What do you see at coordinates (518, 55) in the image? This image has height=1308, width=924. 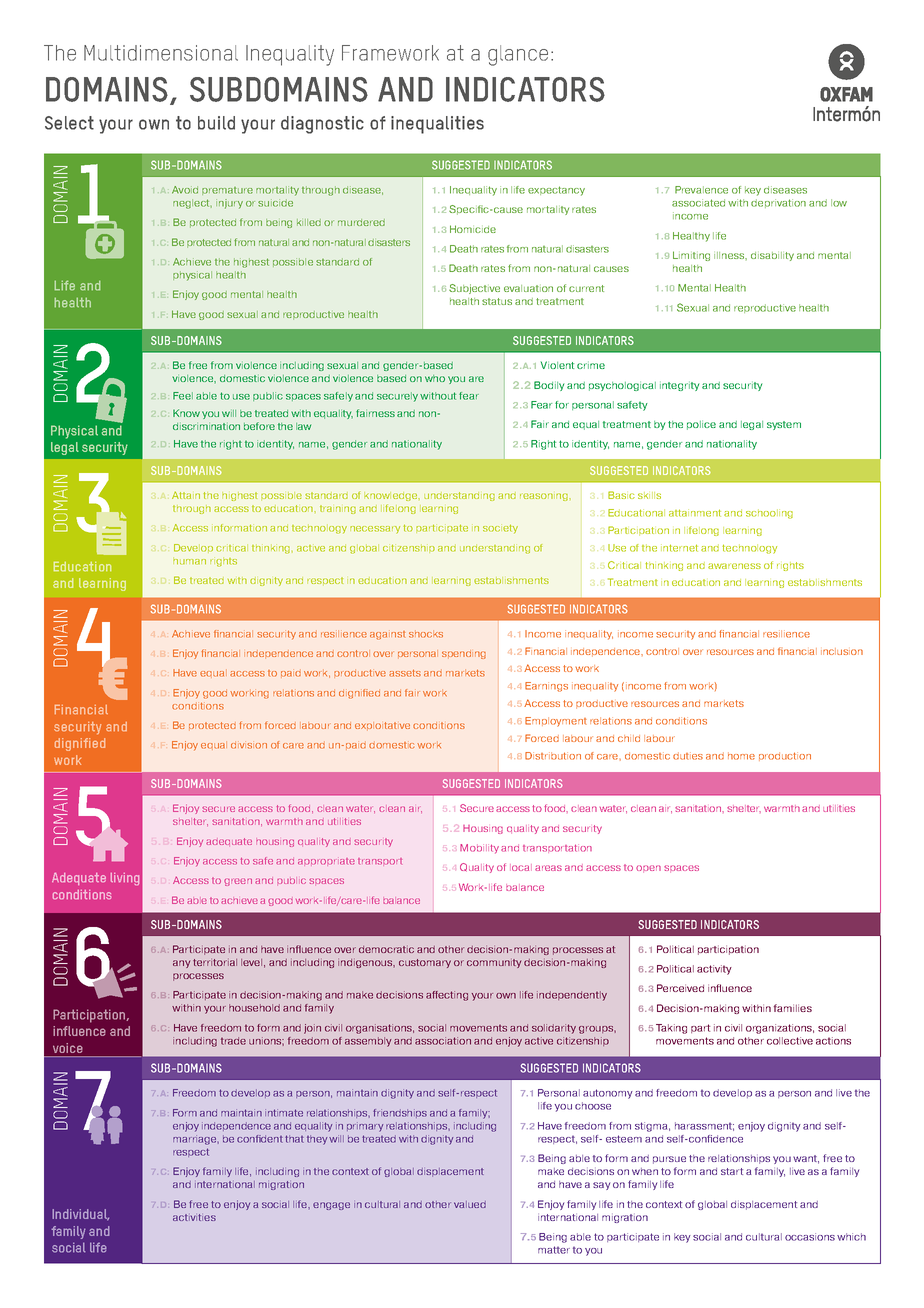 I see `glance` at bounding box center [518, 55].
